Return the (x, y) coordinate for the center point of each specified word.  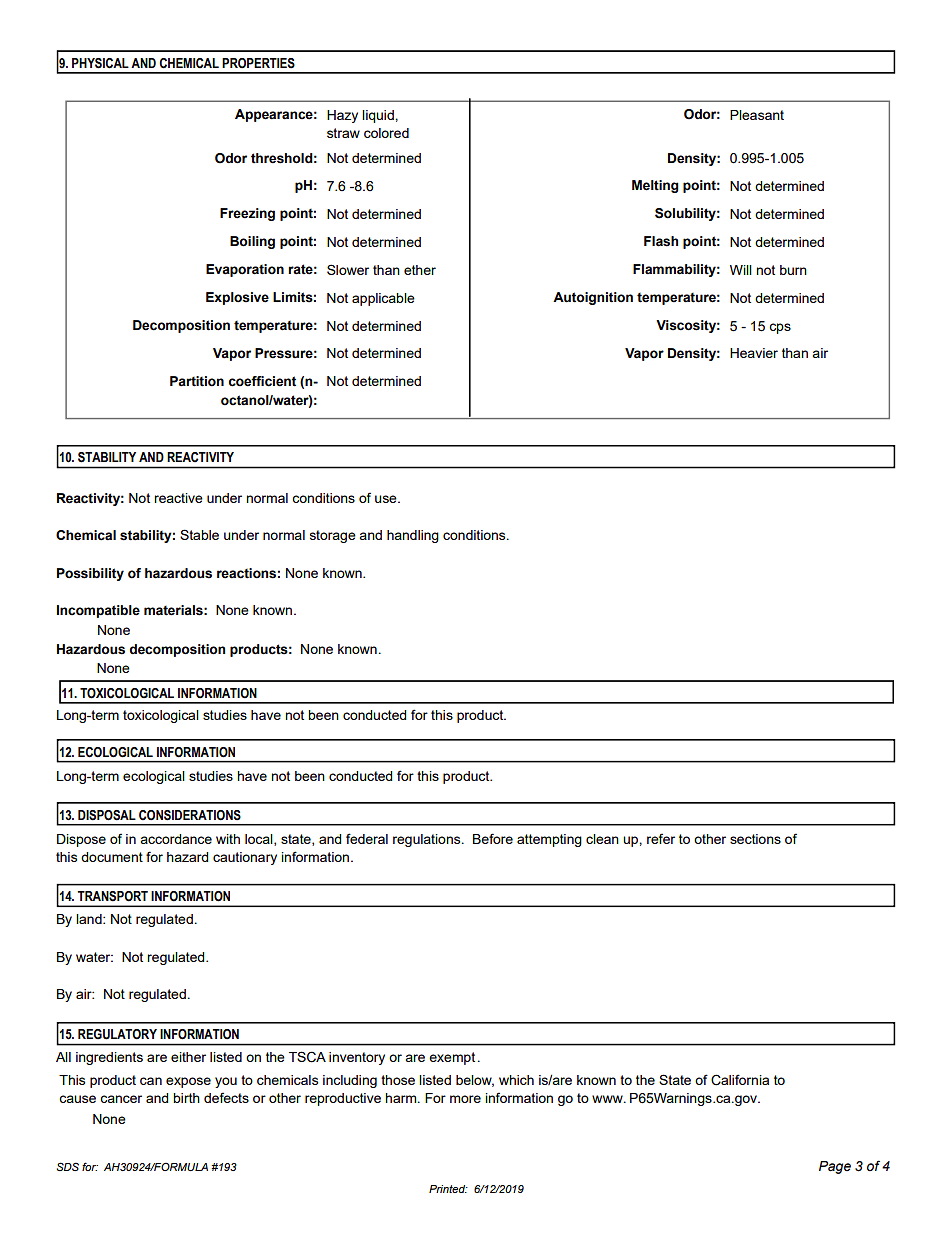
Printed (448, 1189)
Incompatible (98, 611)
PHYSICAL (100, 63)
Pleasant (757, 115)
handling (413, 536)
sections (755, 839)
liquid (379, 116)
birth (186, 1098)
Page (835, 1167)
